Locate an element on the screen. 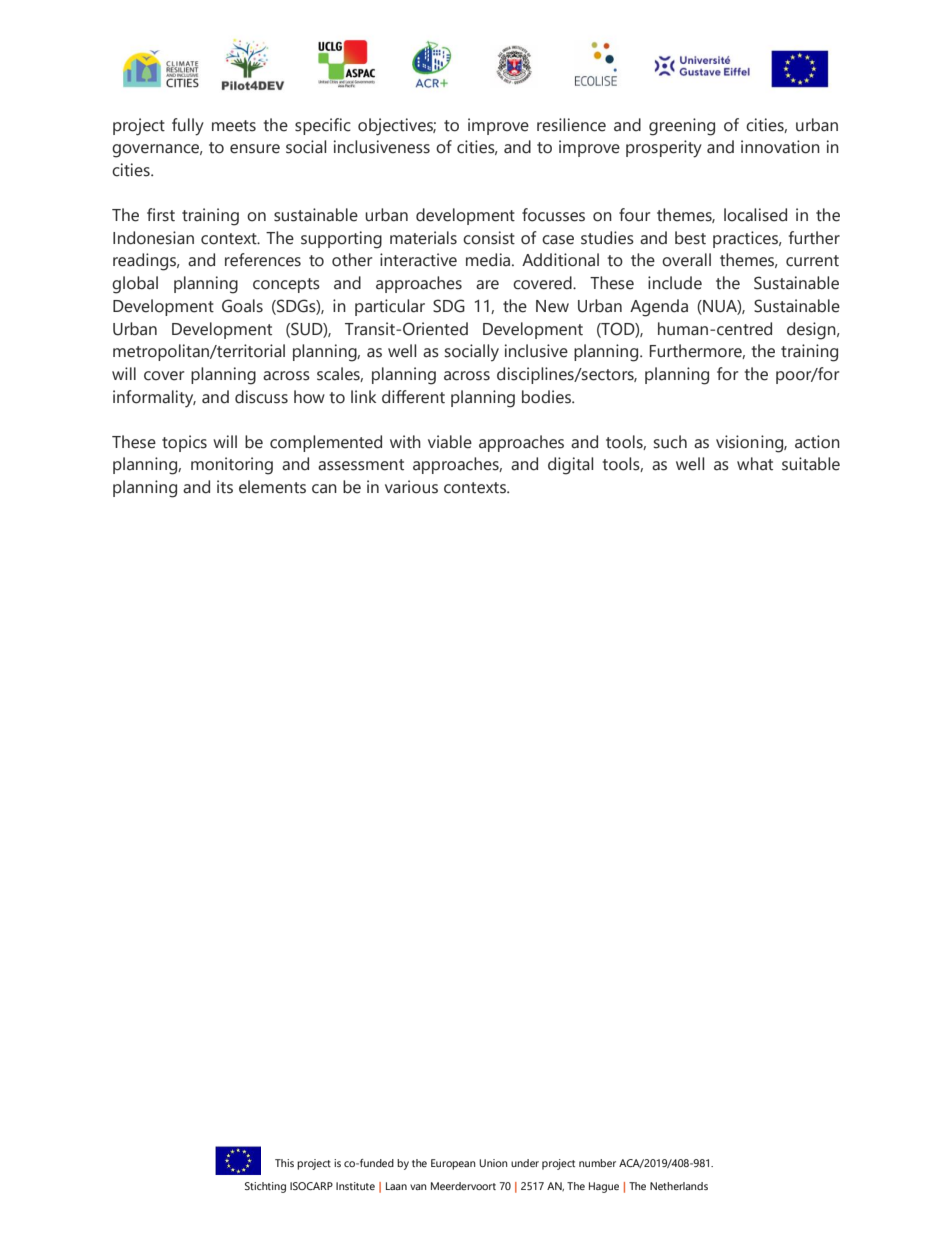 The image size is (952, 1233). what is located at coordinates (755, 464).
